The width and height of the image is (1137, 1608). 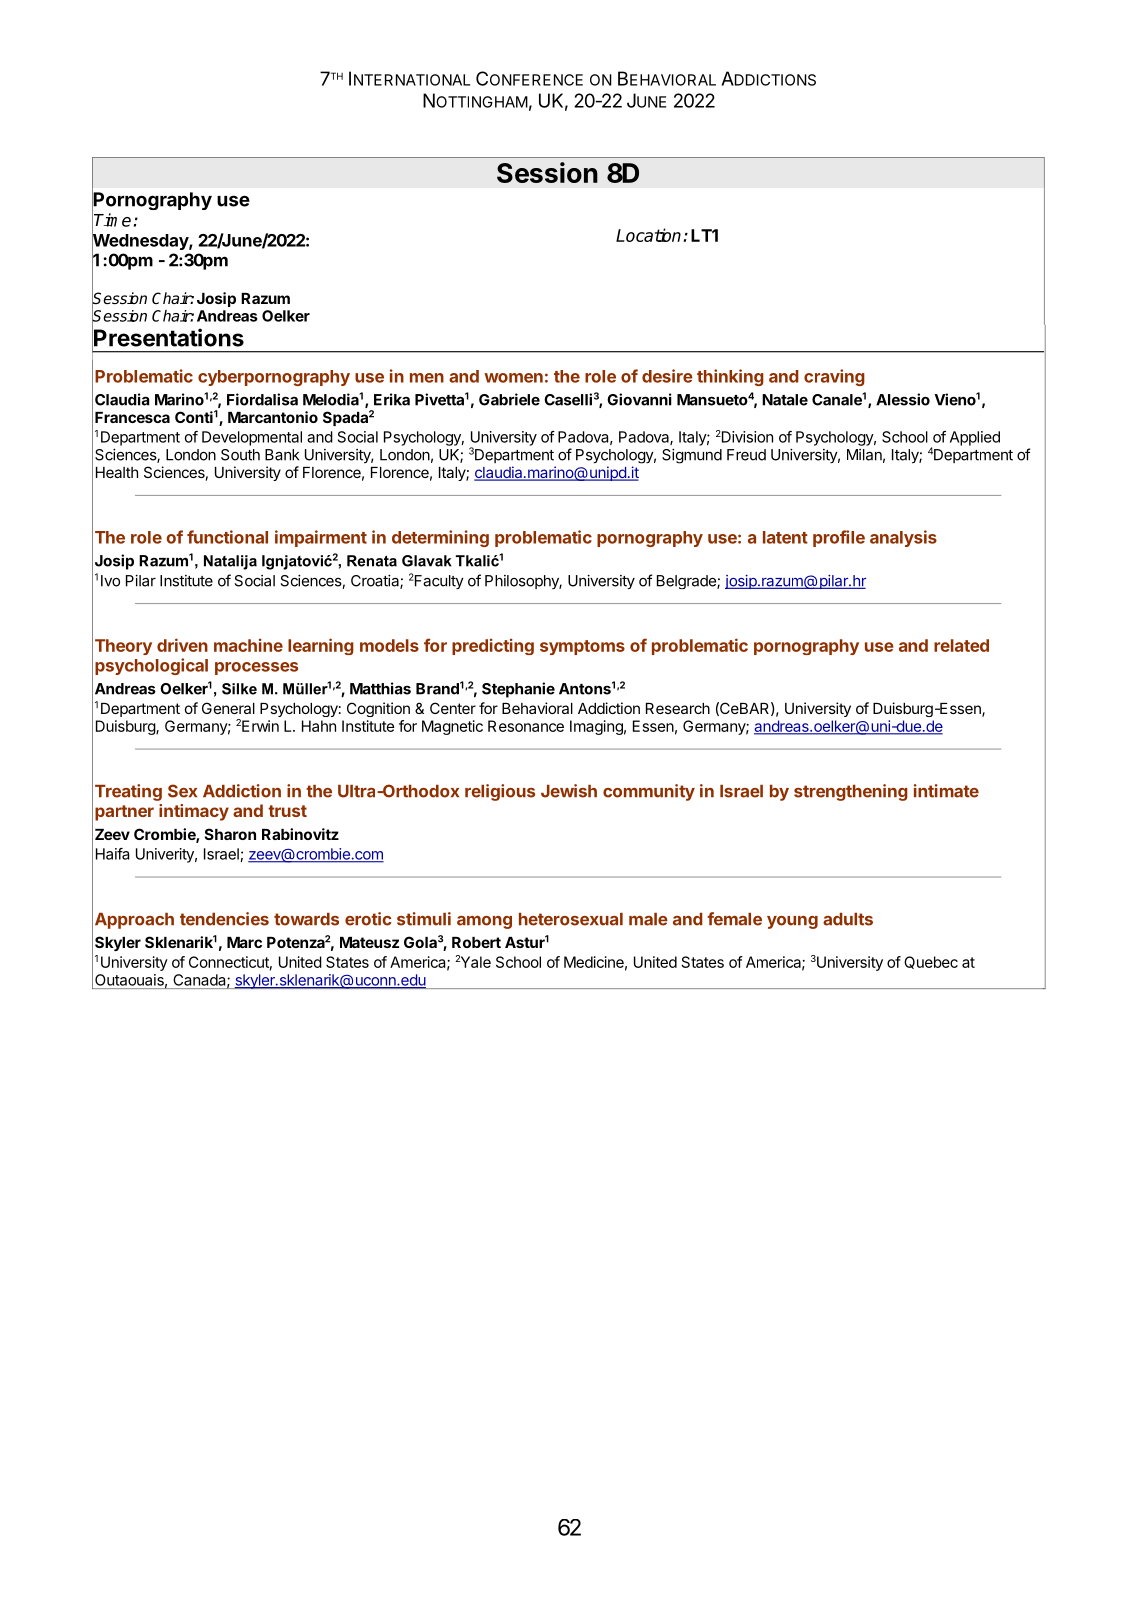 What do you see at coordinates (252, 438) in the image?
I see `Developmental` at bounding box center [252, 438].
